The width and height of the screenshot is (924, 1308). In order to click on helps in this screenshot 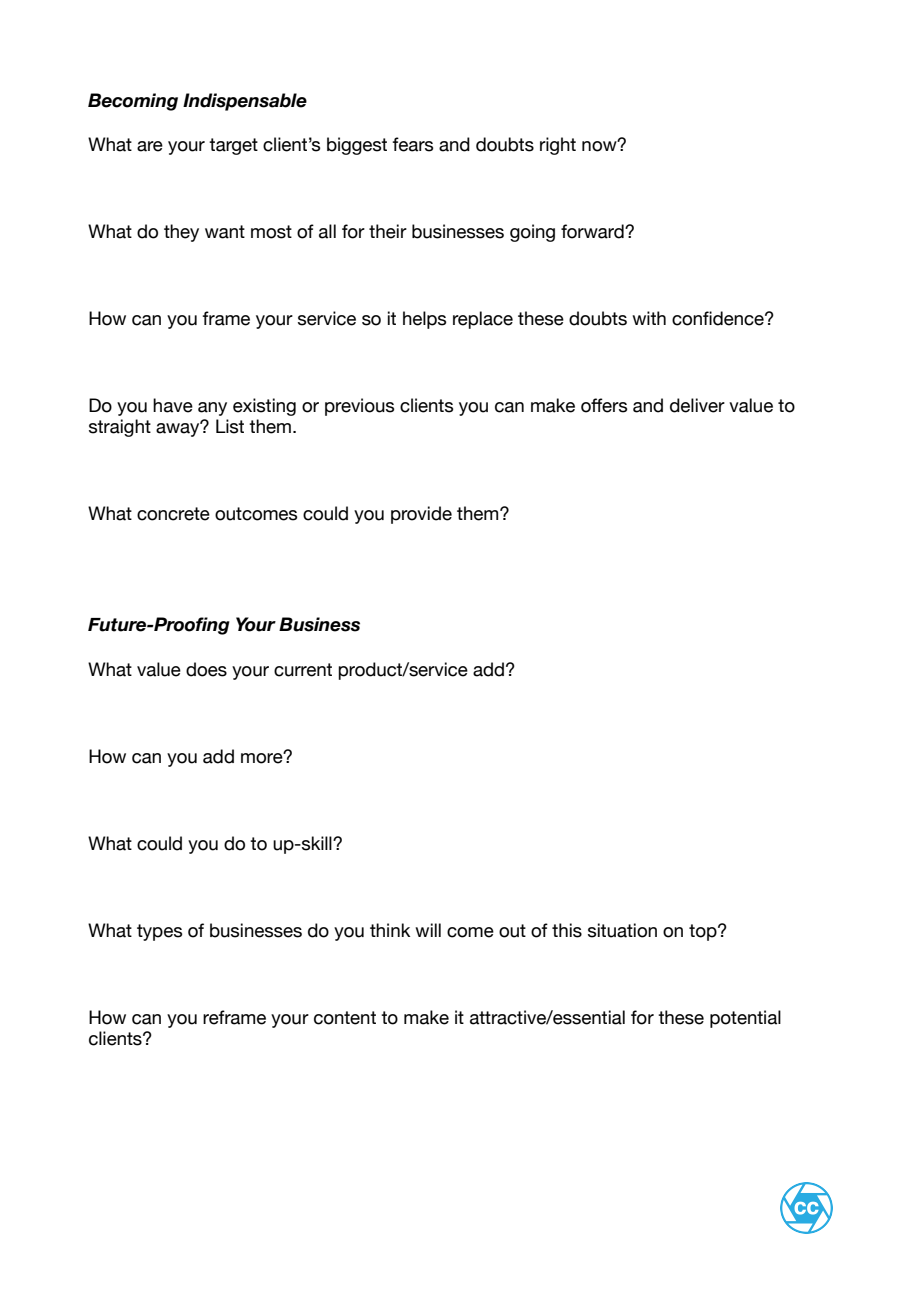, I will do `click(424, 320)`.
